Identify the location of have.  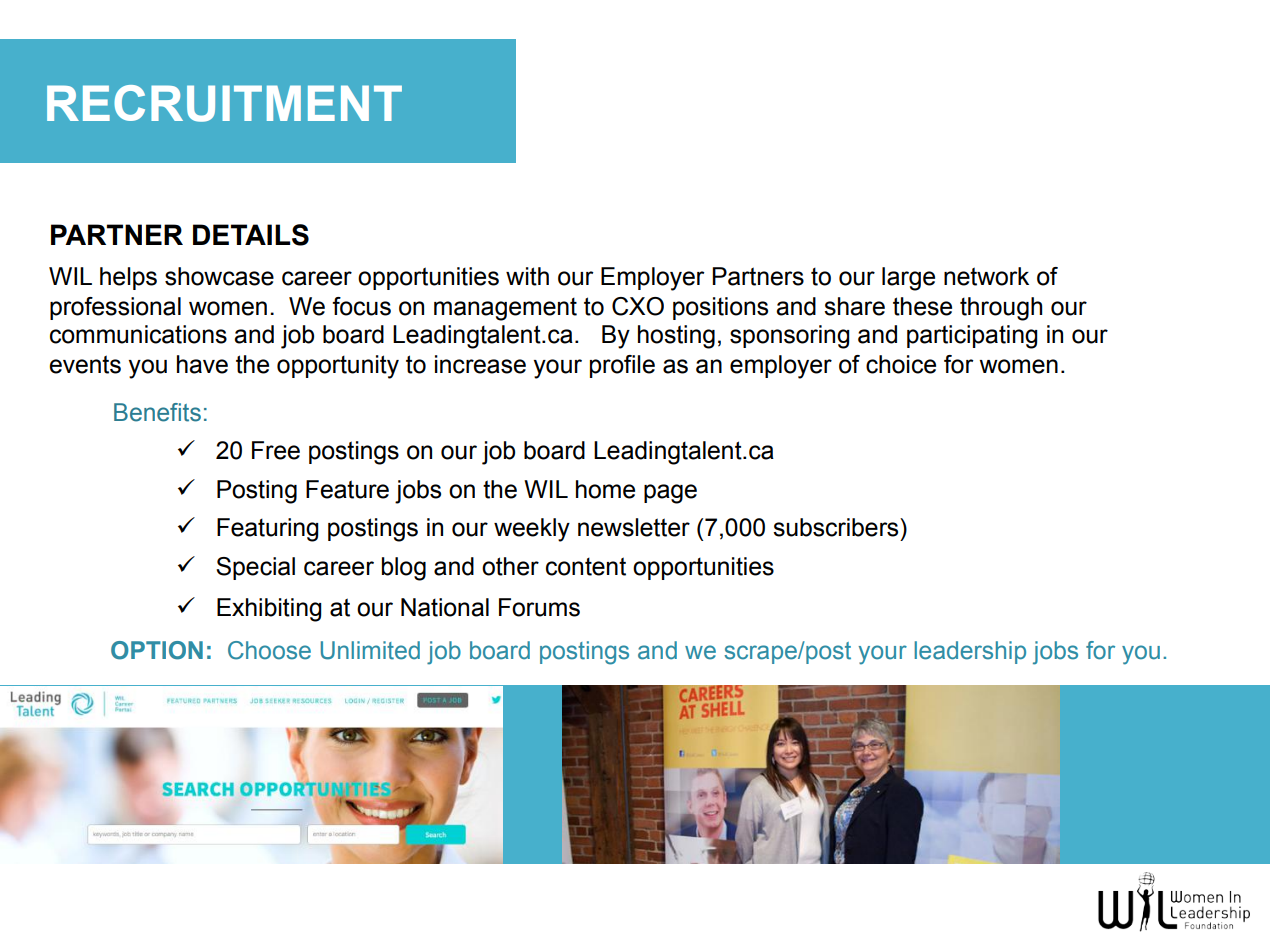
(202, 364).
